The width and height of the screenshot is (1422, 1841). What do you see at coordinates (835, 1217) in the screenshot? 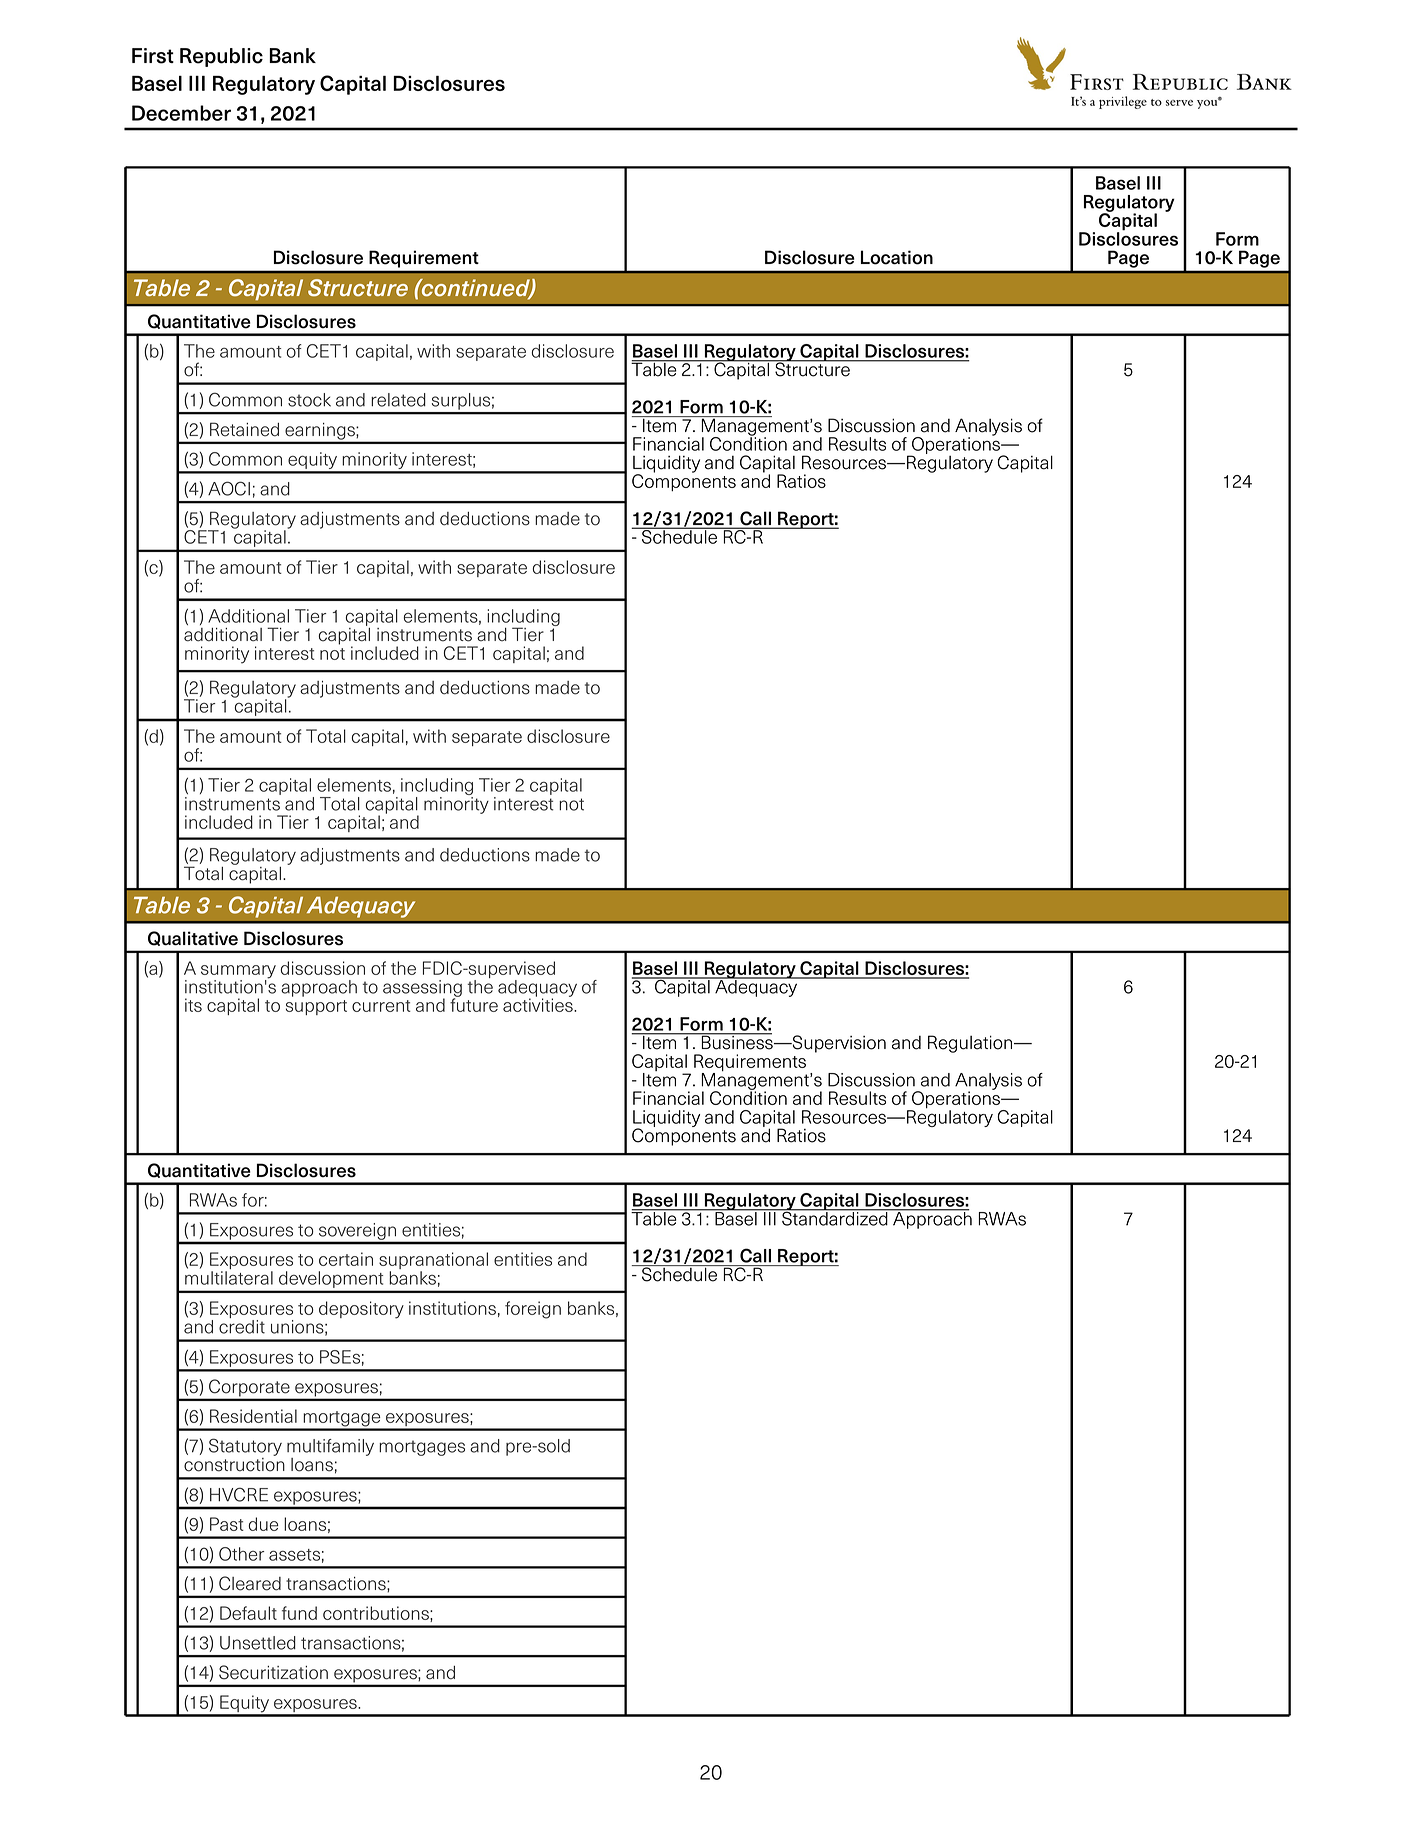
I see `Standardized` at bounding box center [835, 1217].
